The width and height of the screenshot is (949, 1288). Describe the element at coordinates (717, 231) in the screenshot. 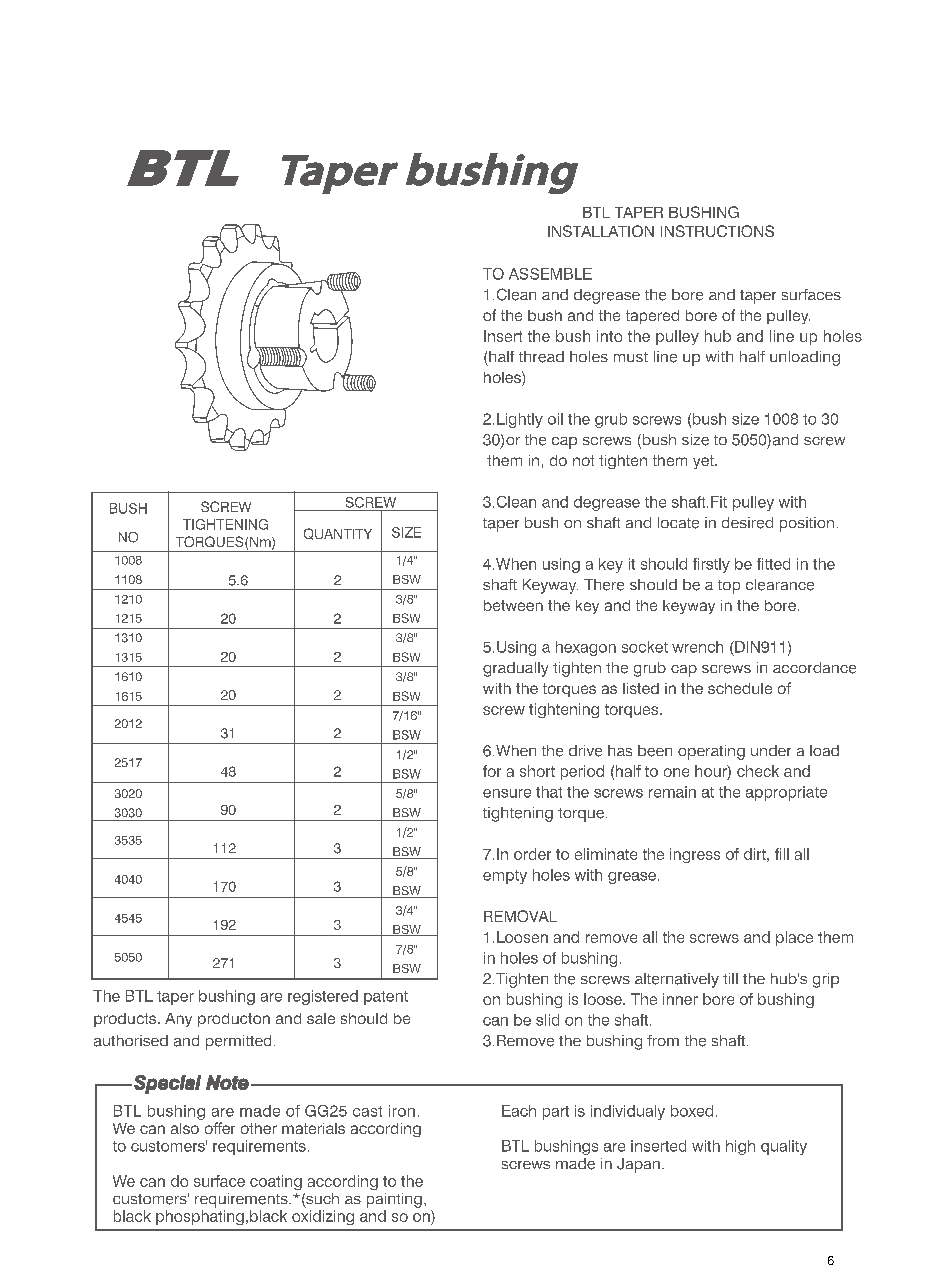

I see `INSTRUCTIONS` at that location.
